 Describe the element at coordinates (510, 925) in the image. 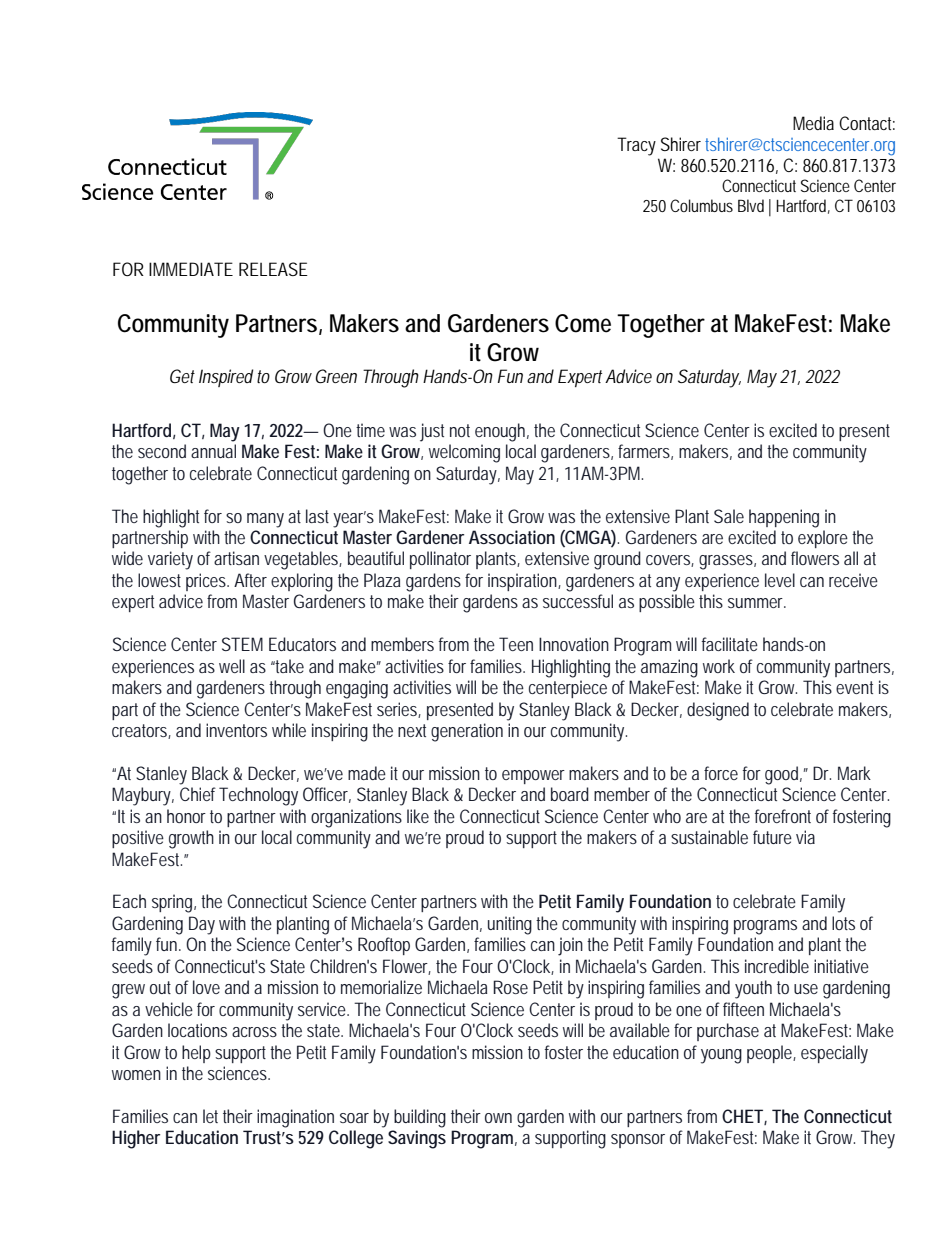

I see `uniting` at that location.
